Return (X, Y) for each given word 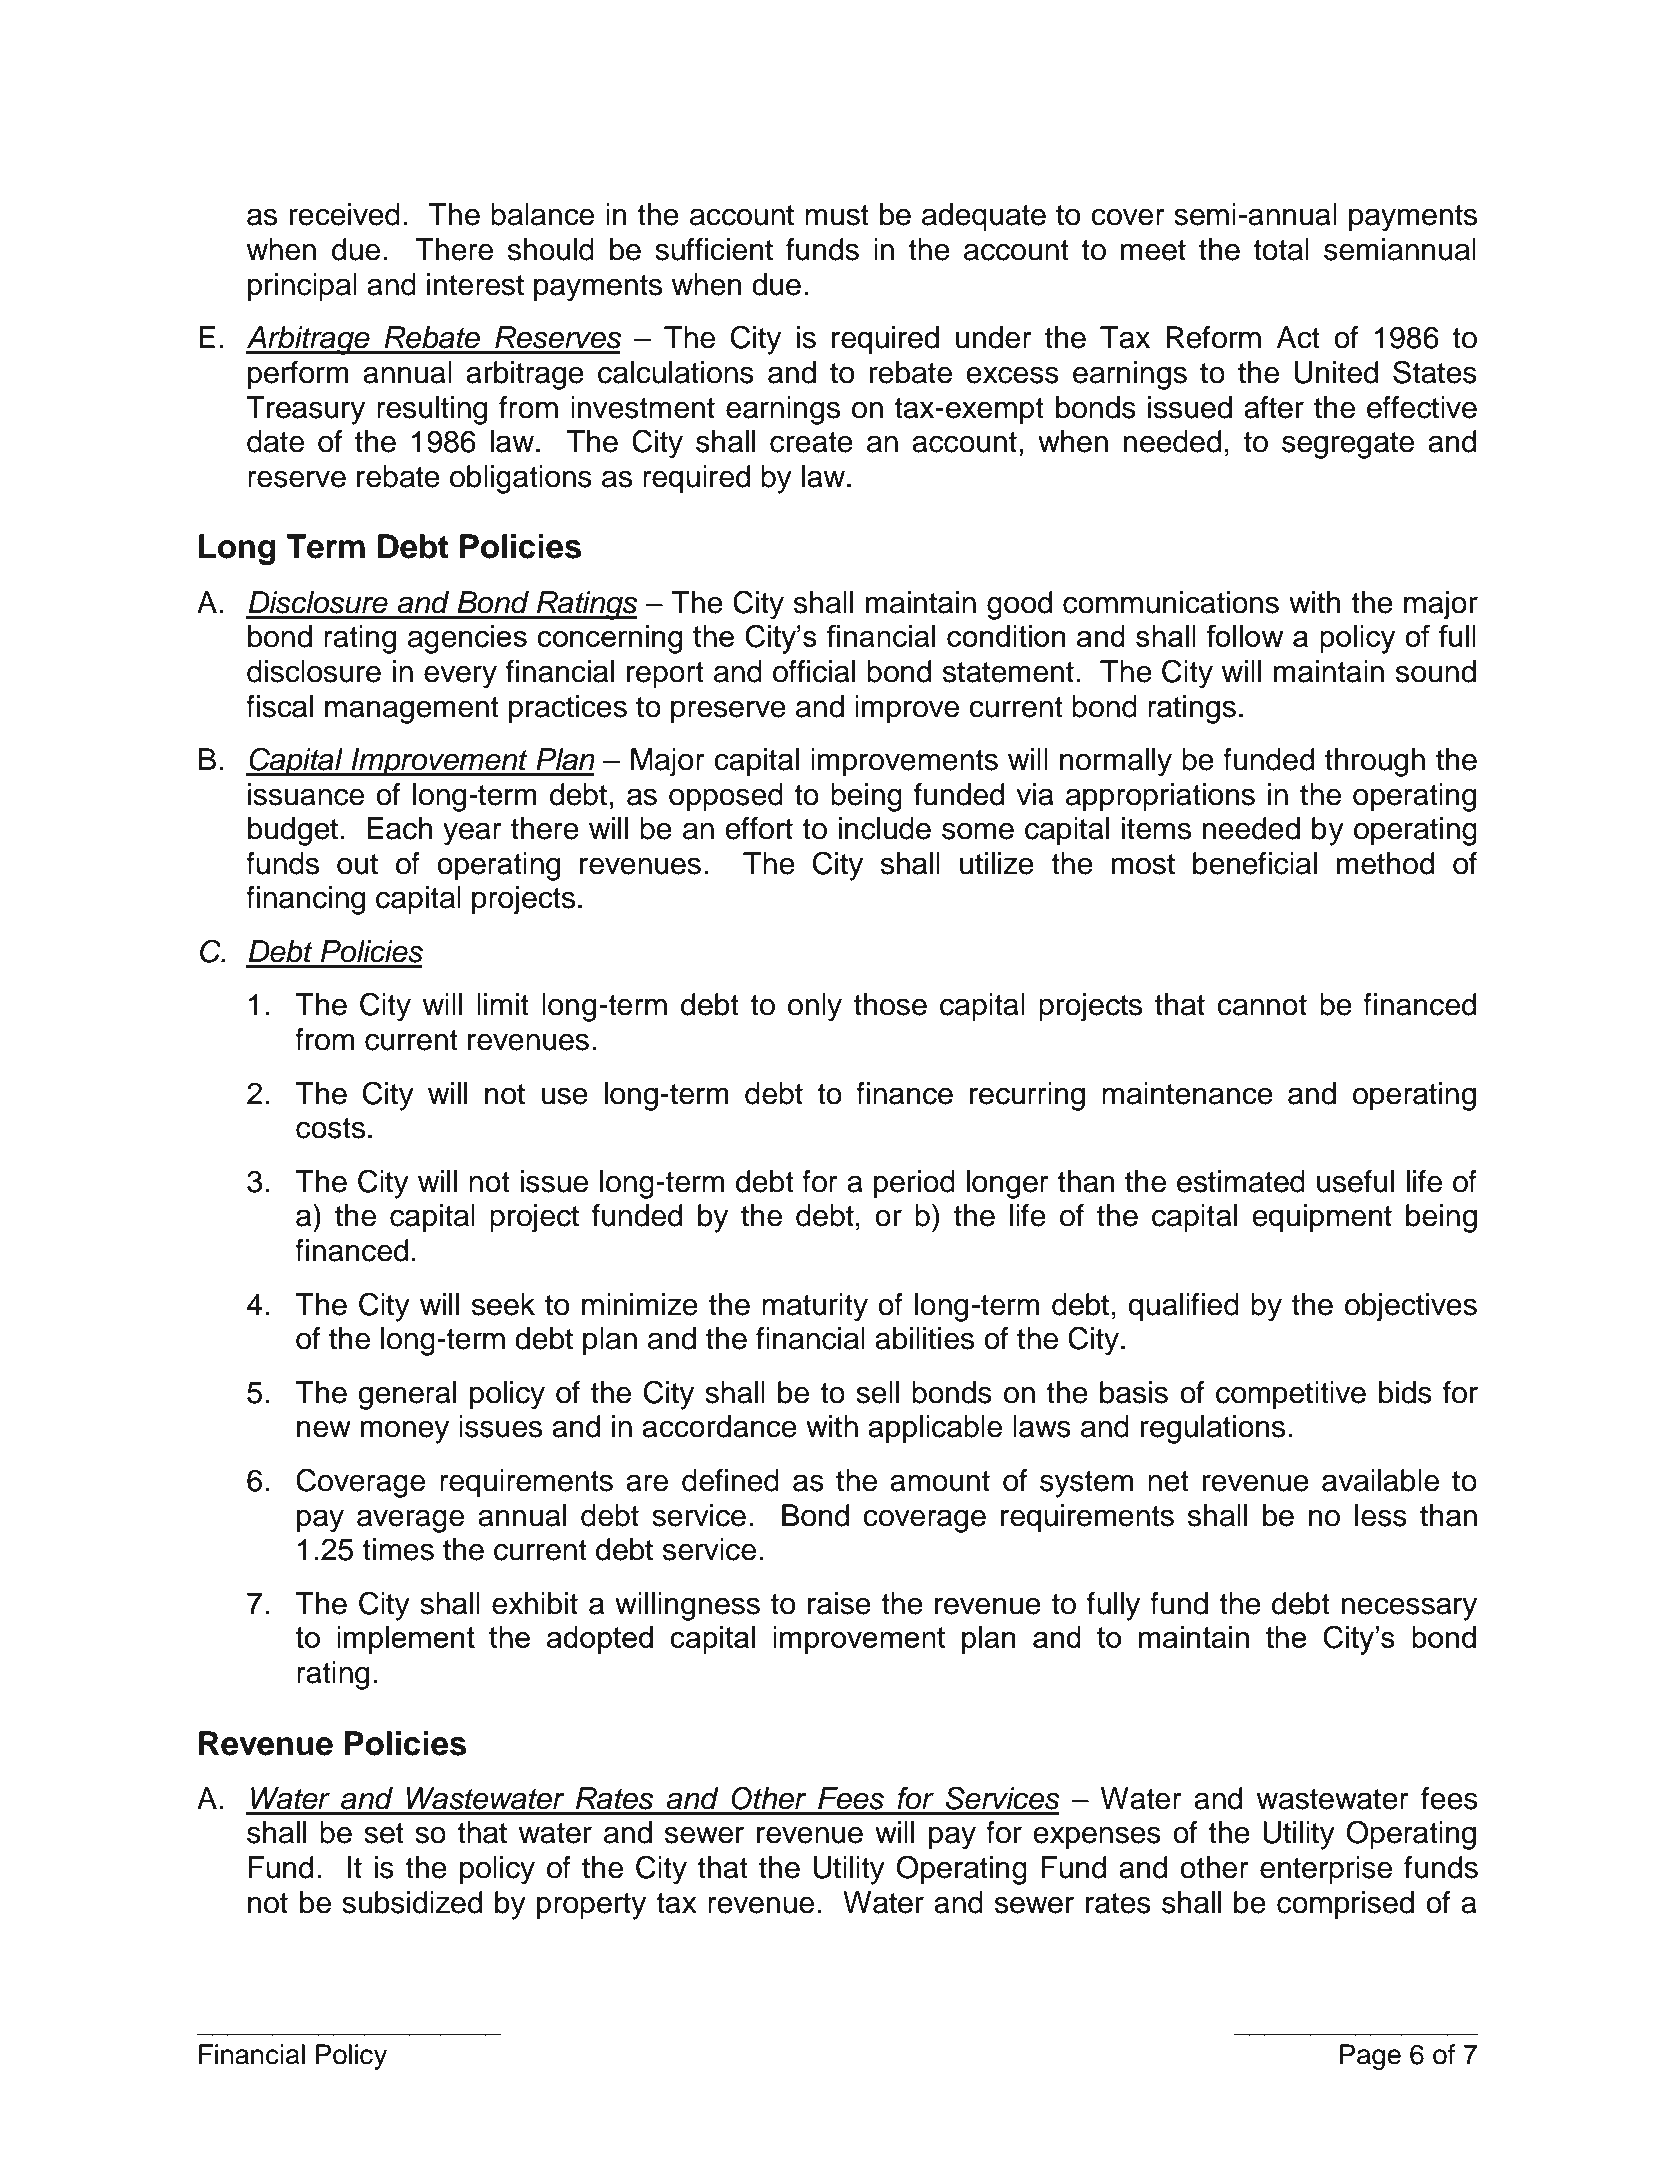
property (591, 1906)
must (837, 215)
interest (475, 284)
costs (330, 1128)
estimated (1241, 1181)
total (1281, 249)
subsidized (412, 1902)
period (914, 1184)
